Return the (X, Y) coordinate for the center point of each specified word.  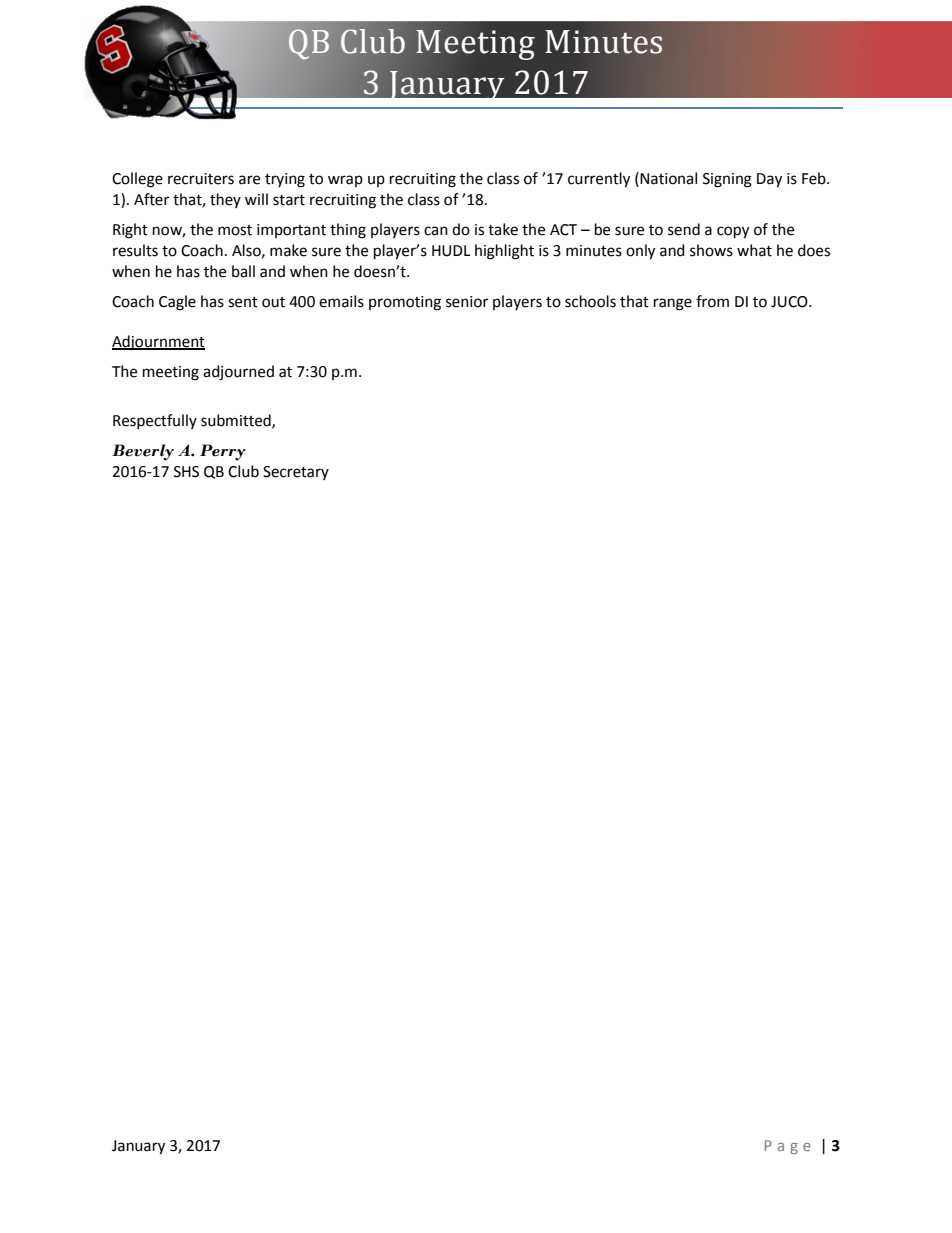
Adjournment (158, 343)
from (712, 301)
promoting (405, 303)
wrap (345, 181)
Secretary (296, 473)
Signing (727, 180)
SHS (186, 472)
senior (467, 302)
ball (243, 271)
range (673, 304)
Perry (223, 452)
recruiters (201, 179)
